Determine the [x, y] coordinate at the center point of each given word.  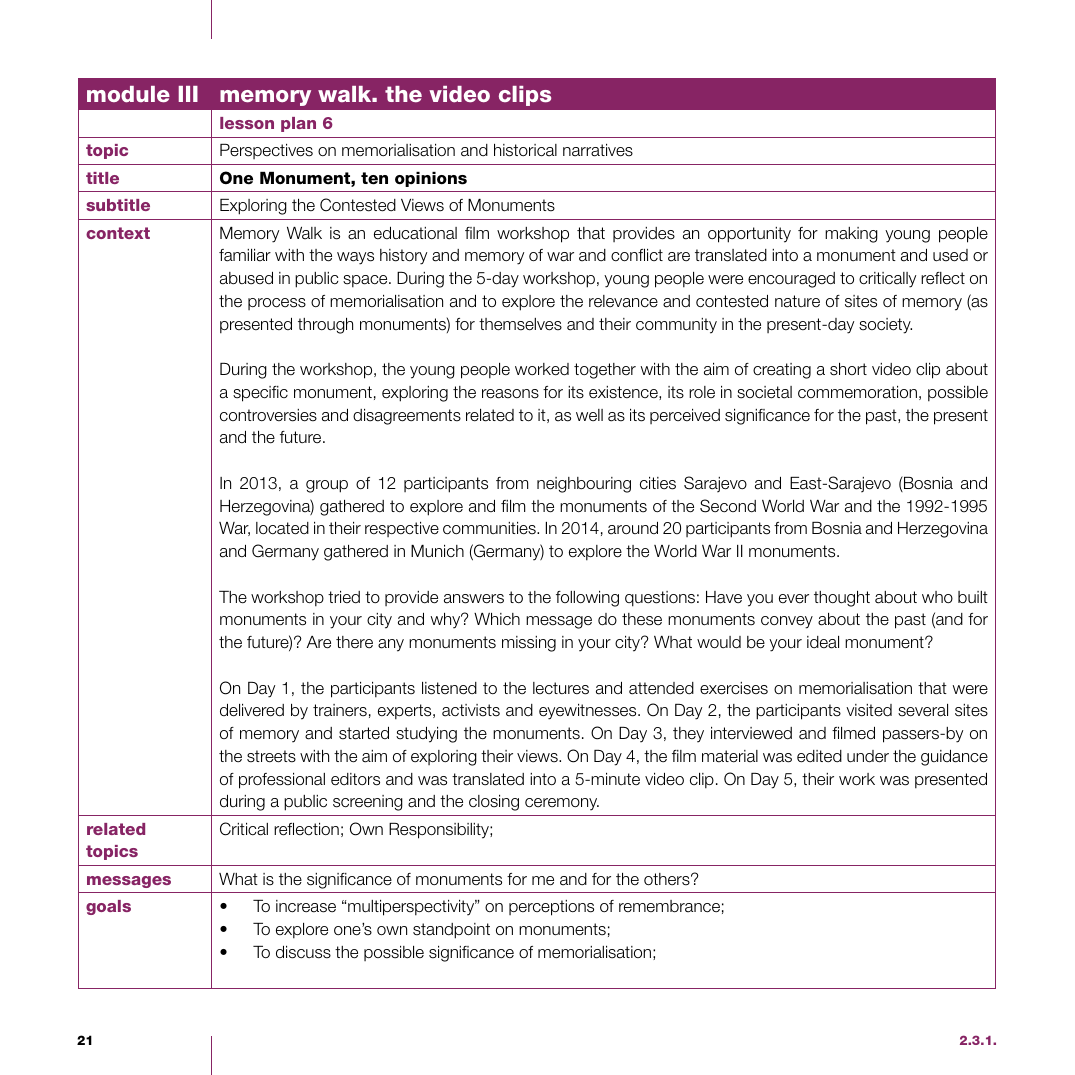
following [587, 599]
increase [306, 906]
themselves [520, 324]
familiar [245, 255]
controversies [268, 415]
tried [344, 597]
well [589, 415]
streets [271, 756]
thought [842, 599]
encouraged [791, 280]
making [851, 235]
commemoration [857, 392]
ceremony [562, 804]
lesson [247, 123]
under [868, 756]
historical [525, 150]
